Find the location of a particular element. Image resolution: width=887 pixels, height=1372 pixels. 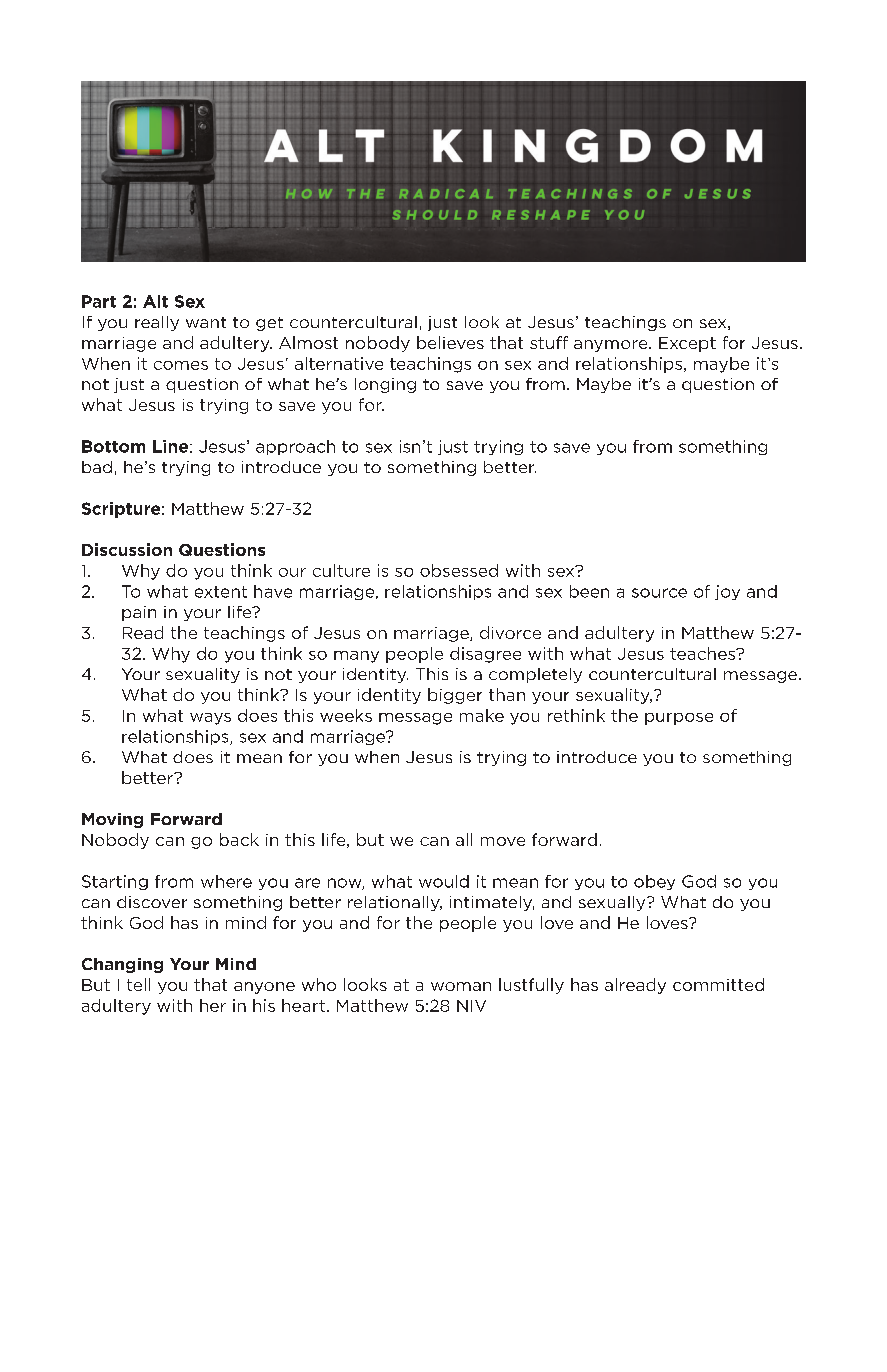

woman is located at coordinates (461, 986).
